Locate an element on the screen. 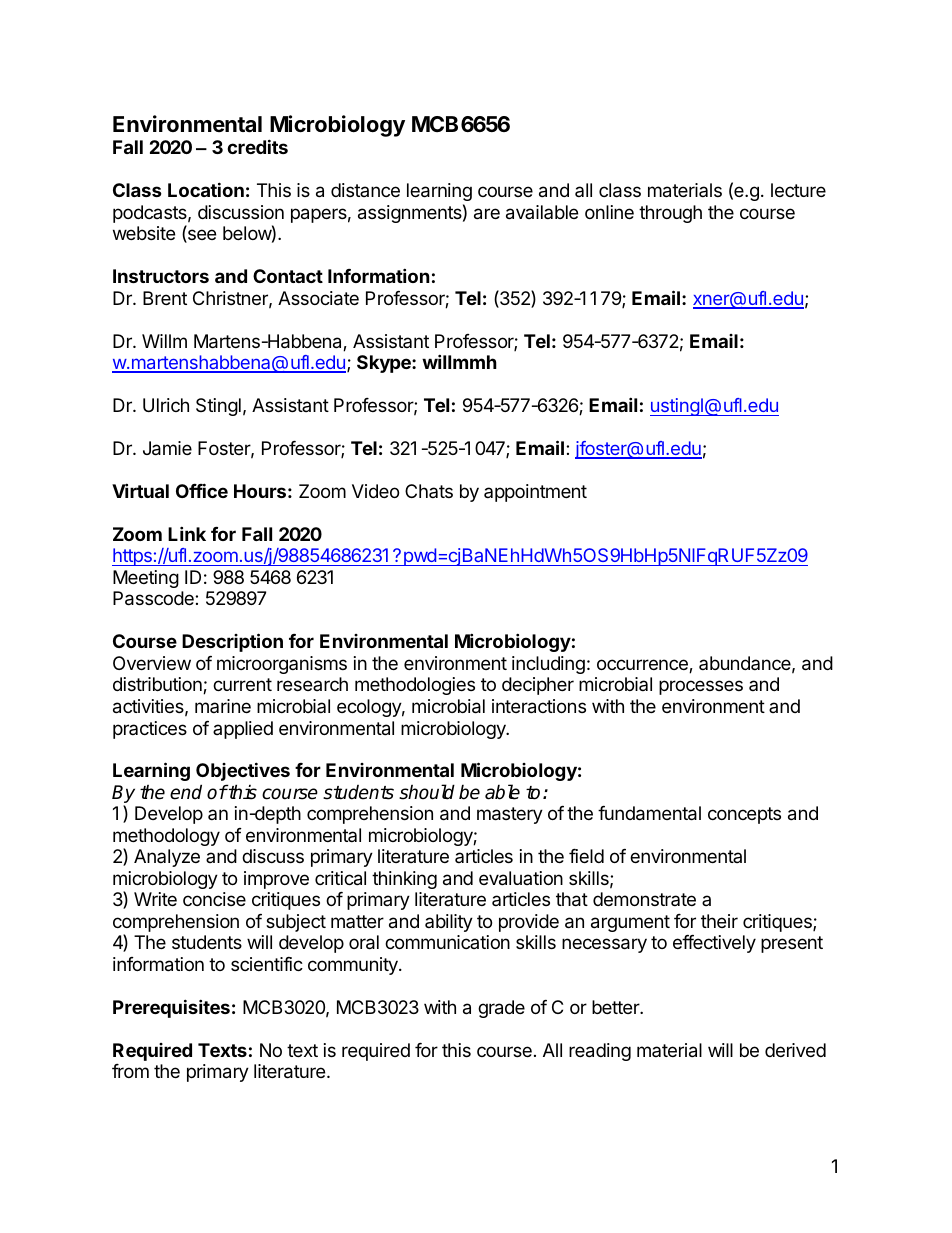 This screenshot has width=952, height=1233. methodologies is located at coordinates (415, 686).
